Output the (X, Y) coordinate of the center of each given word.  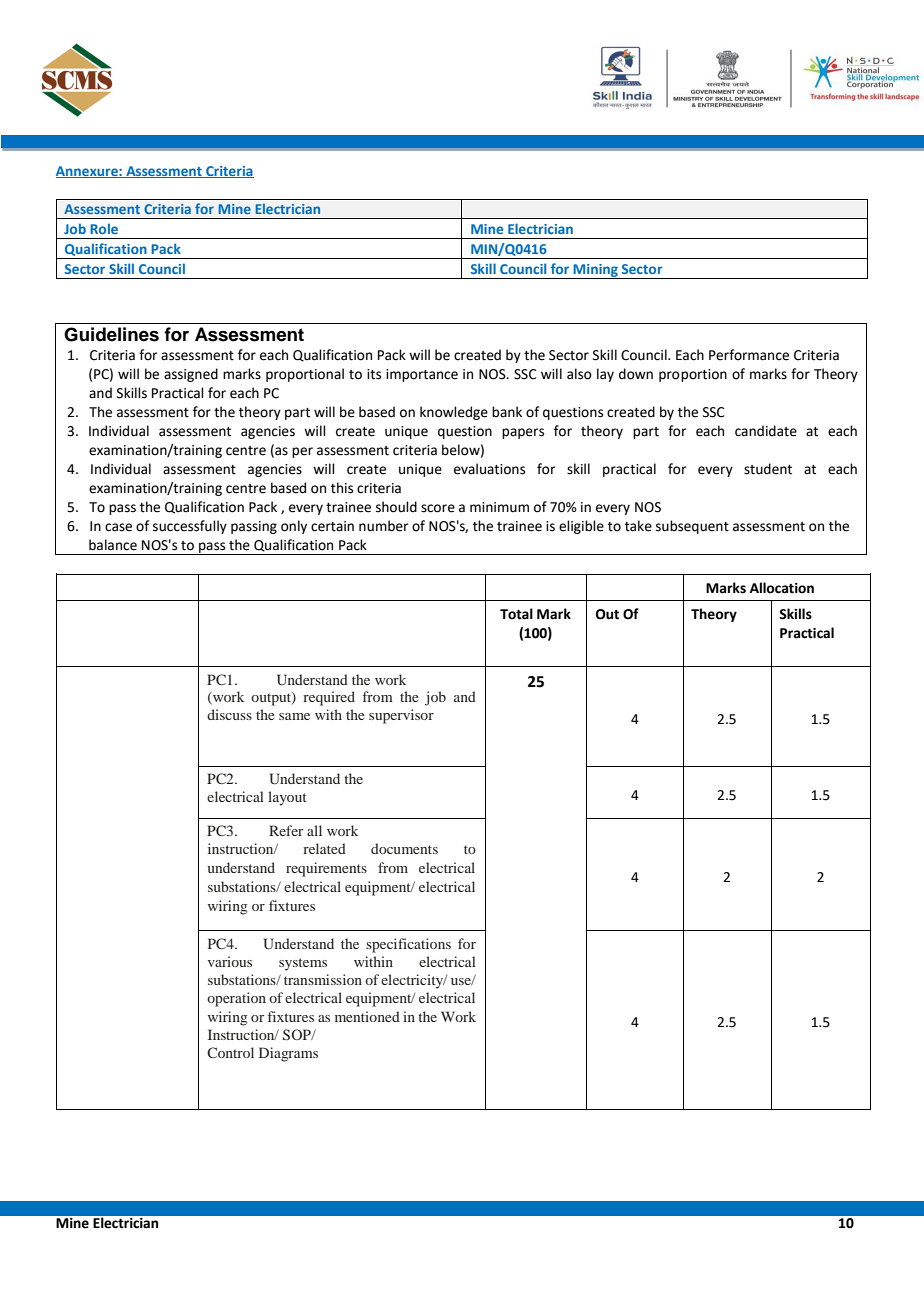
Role (104, 228)
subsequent (692, 527)
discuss (229, 714)
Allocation (782, 588)
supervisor (401, 716)
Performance (749, 355)
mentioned (367, 1016)
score (438, 508)
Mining (596, 271)
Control (230, 1052)
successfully (190, 527)
